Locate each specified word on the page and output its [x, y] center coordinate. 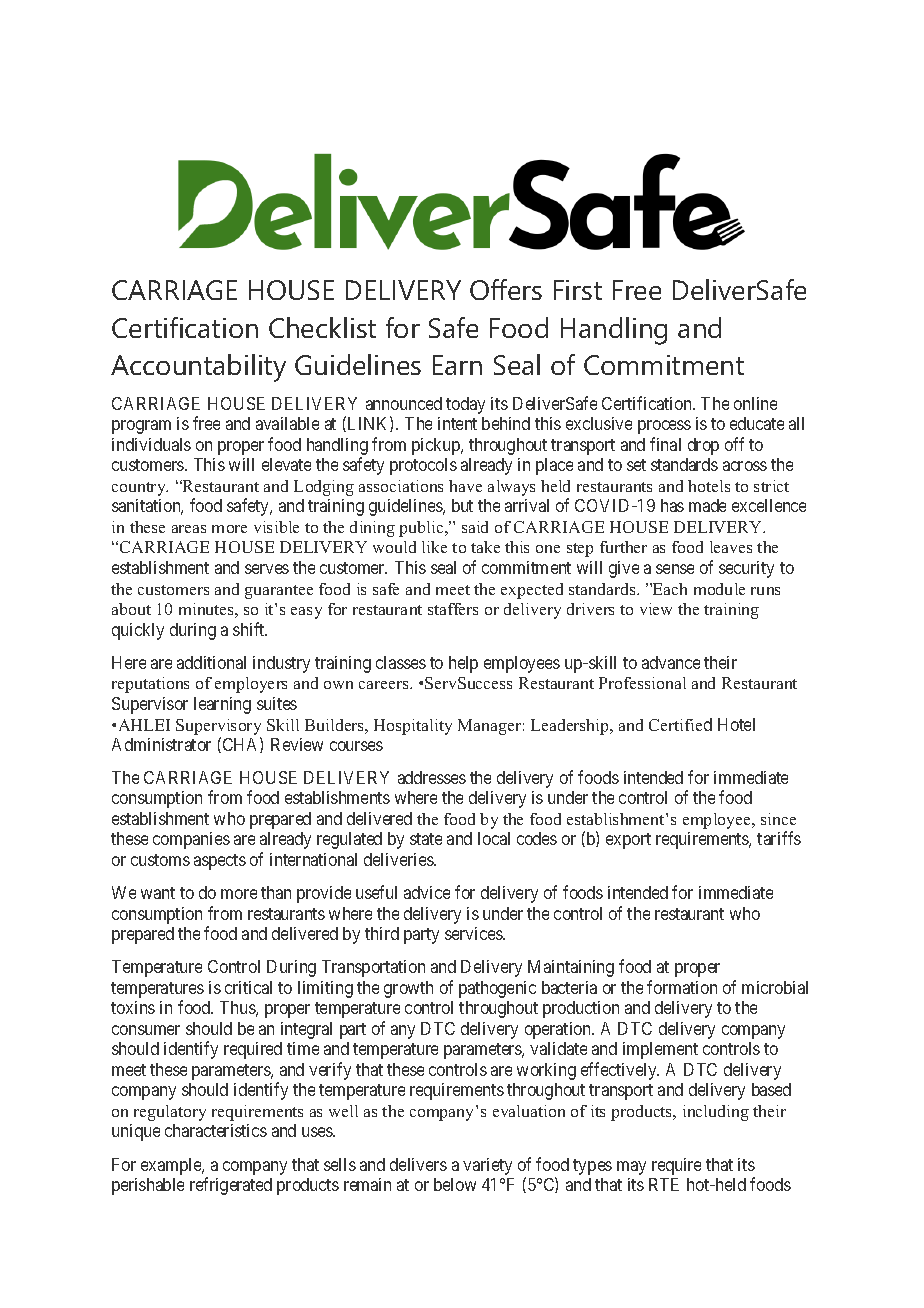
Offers [506, 289]
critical [248, 987]
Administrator [161, 744]
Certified [680, 724]
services [474, 933]
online [755, 403]
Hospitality [413, 727]
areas [189, 529]
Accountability [198, 368]
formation [682, 987]
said [475, 527]
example [172, 1166]
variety [487, 1166]
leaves [731, 547]
